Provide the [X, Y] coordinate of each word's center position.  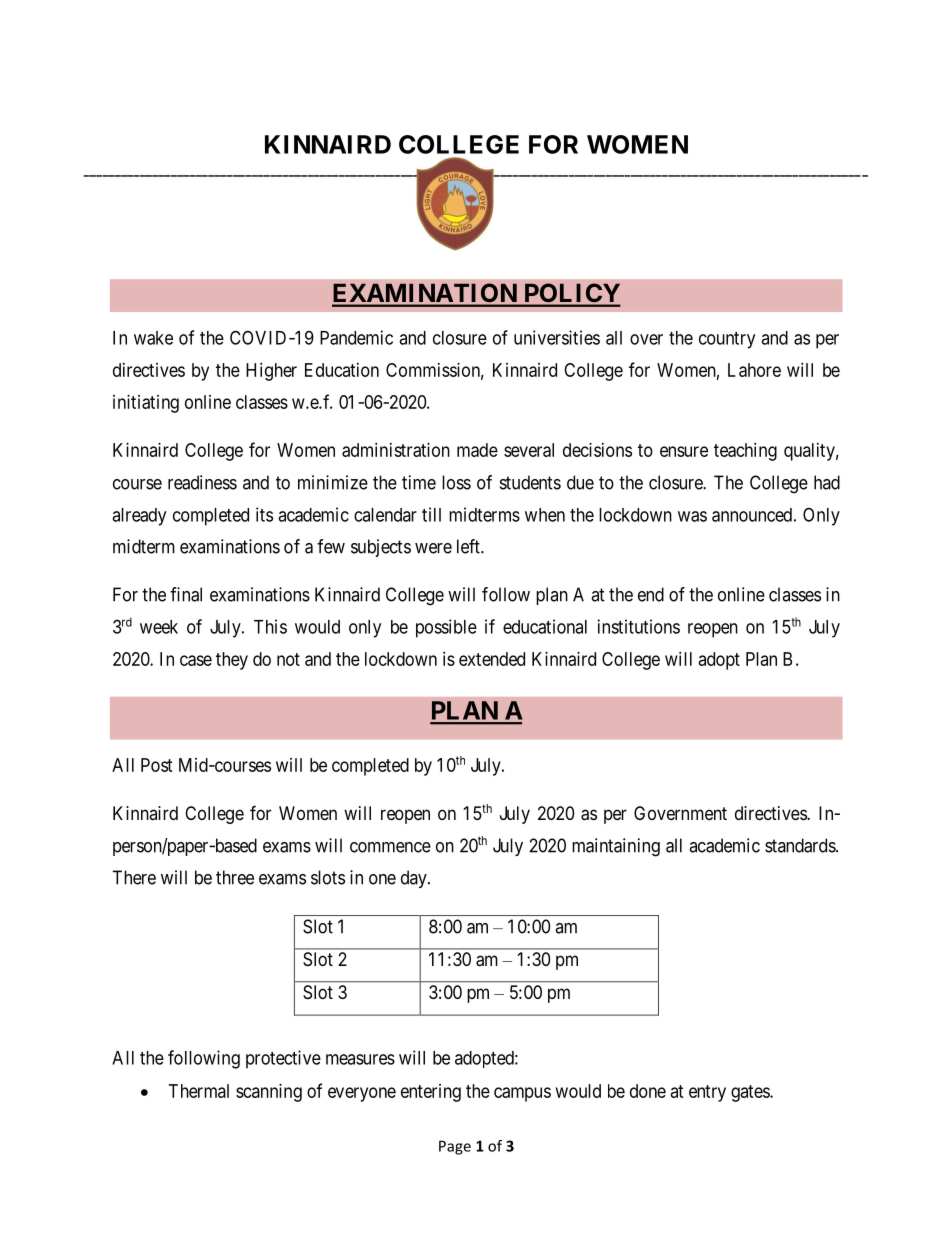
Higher [271, 372]
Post [157, 765]
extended [492, 659]
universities [557, 337]
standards [801, 845]
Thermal [199, 1091]
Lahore [754, 370]
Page [455, 1147]
